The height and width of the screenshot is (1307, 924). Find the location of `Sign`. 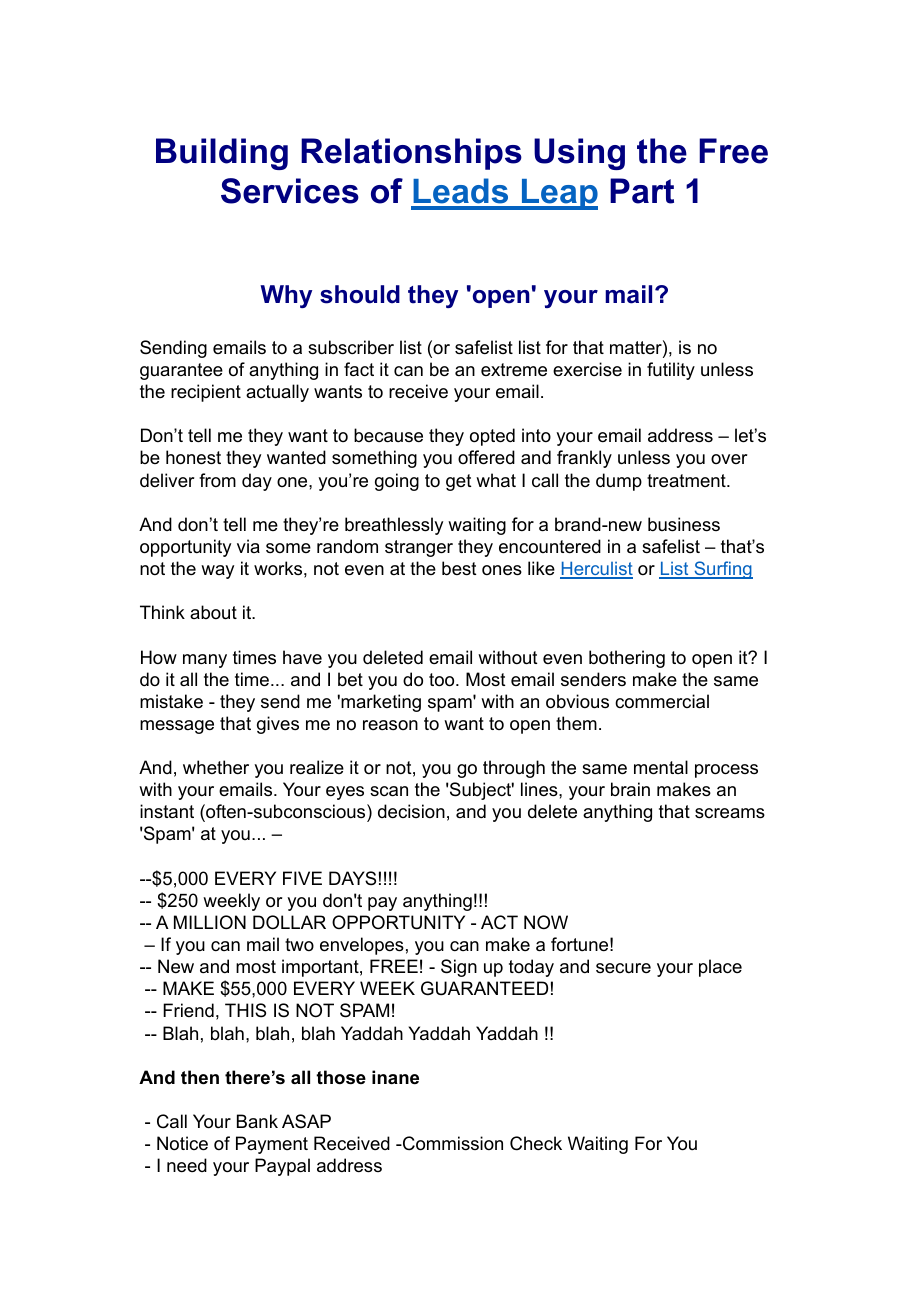

Sign is located at coordinates (459, 968).
